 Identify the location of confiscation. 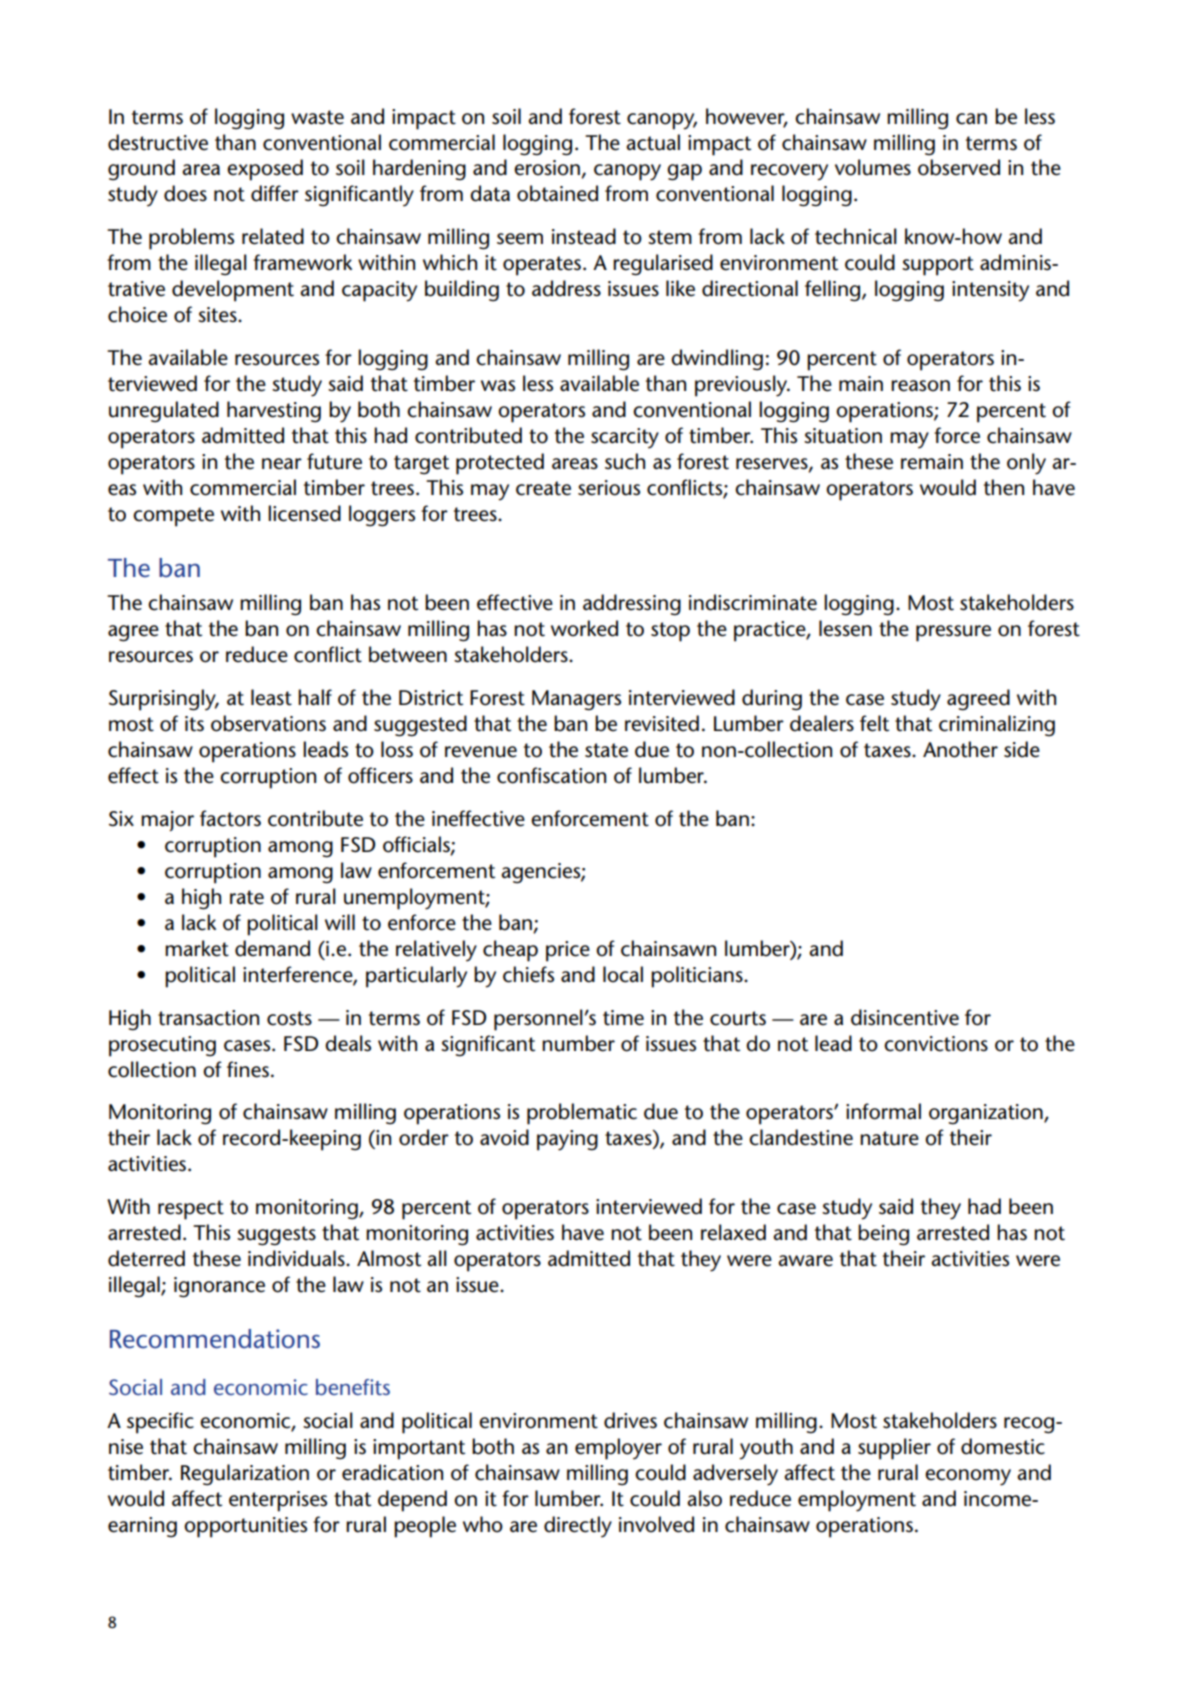
(551, 775).
